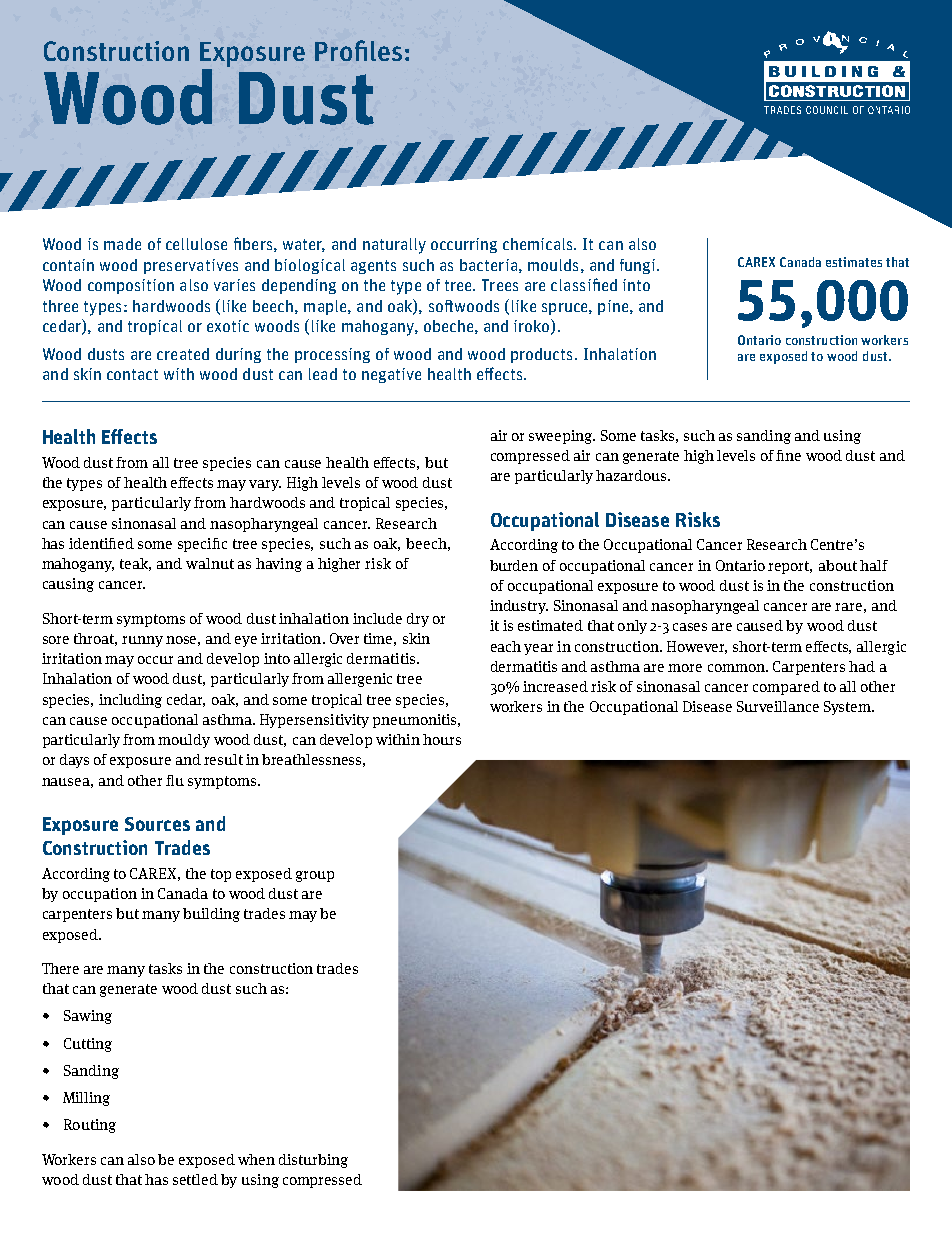 The height and width of the image is (1233, 952). What do you see at coordinates (539, 244) in the image?
I see `chemicals` at bounding box center [539, 244].
